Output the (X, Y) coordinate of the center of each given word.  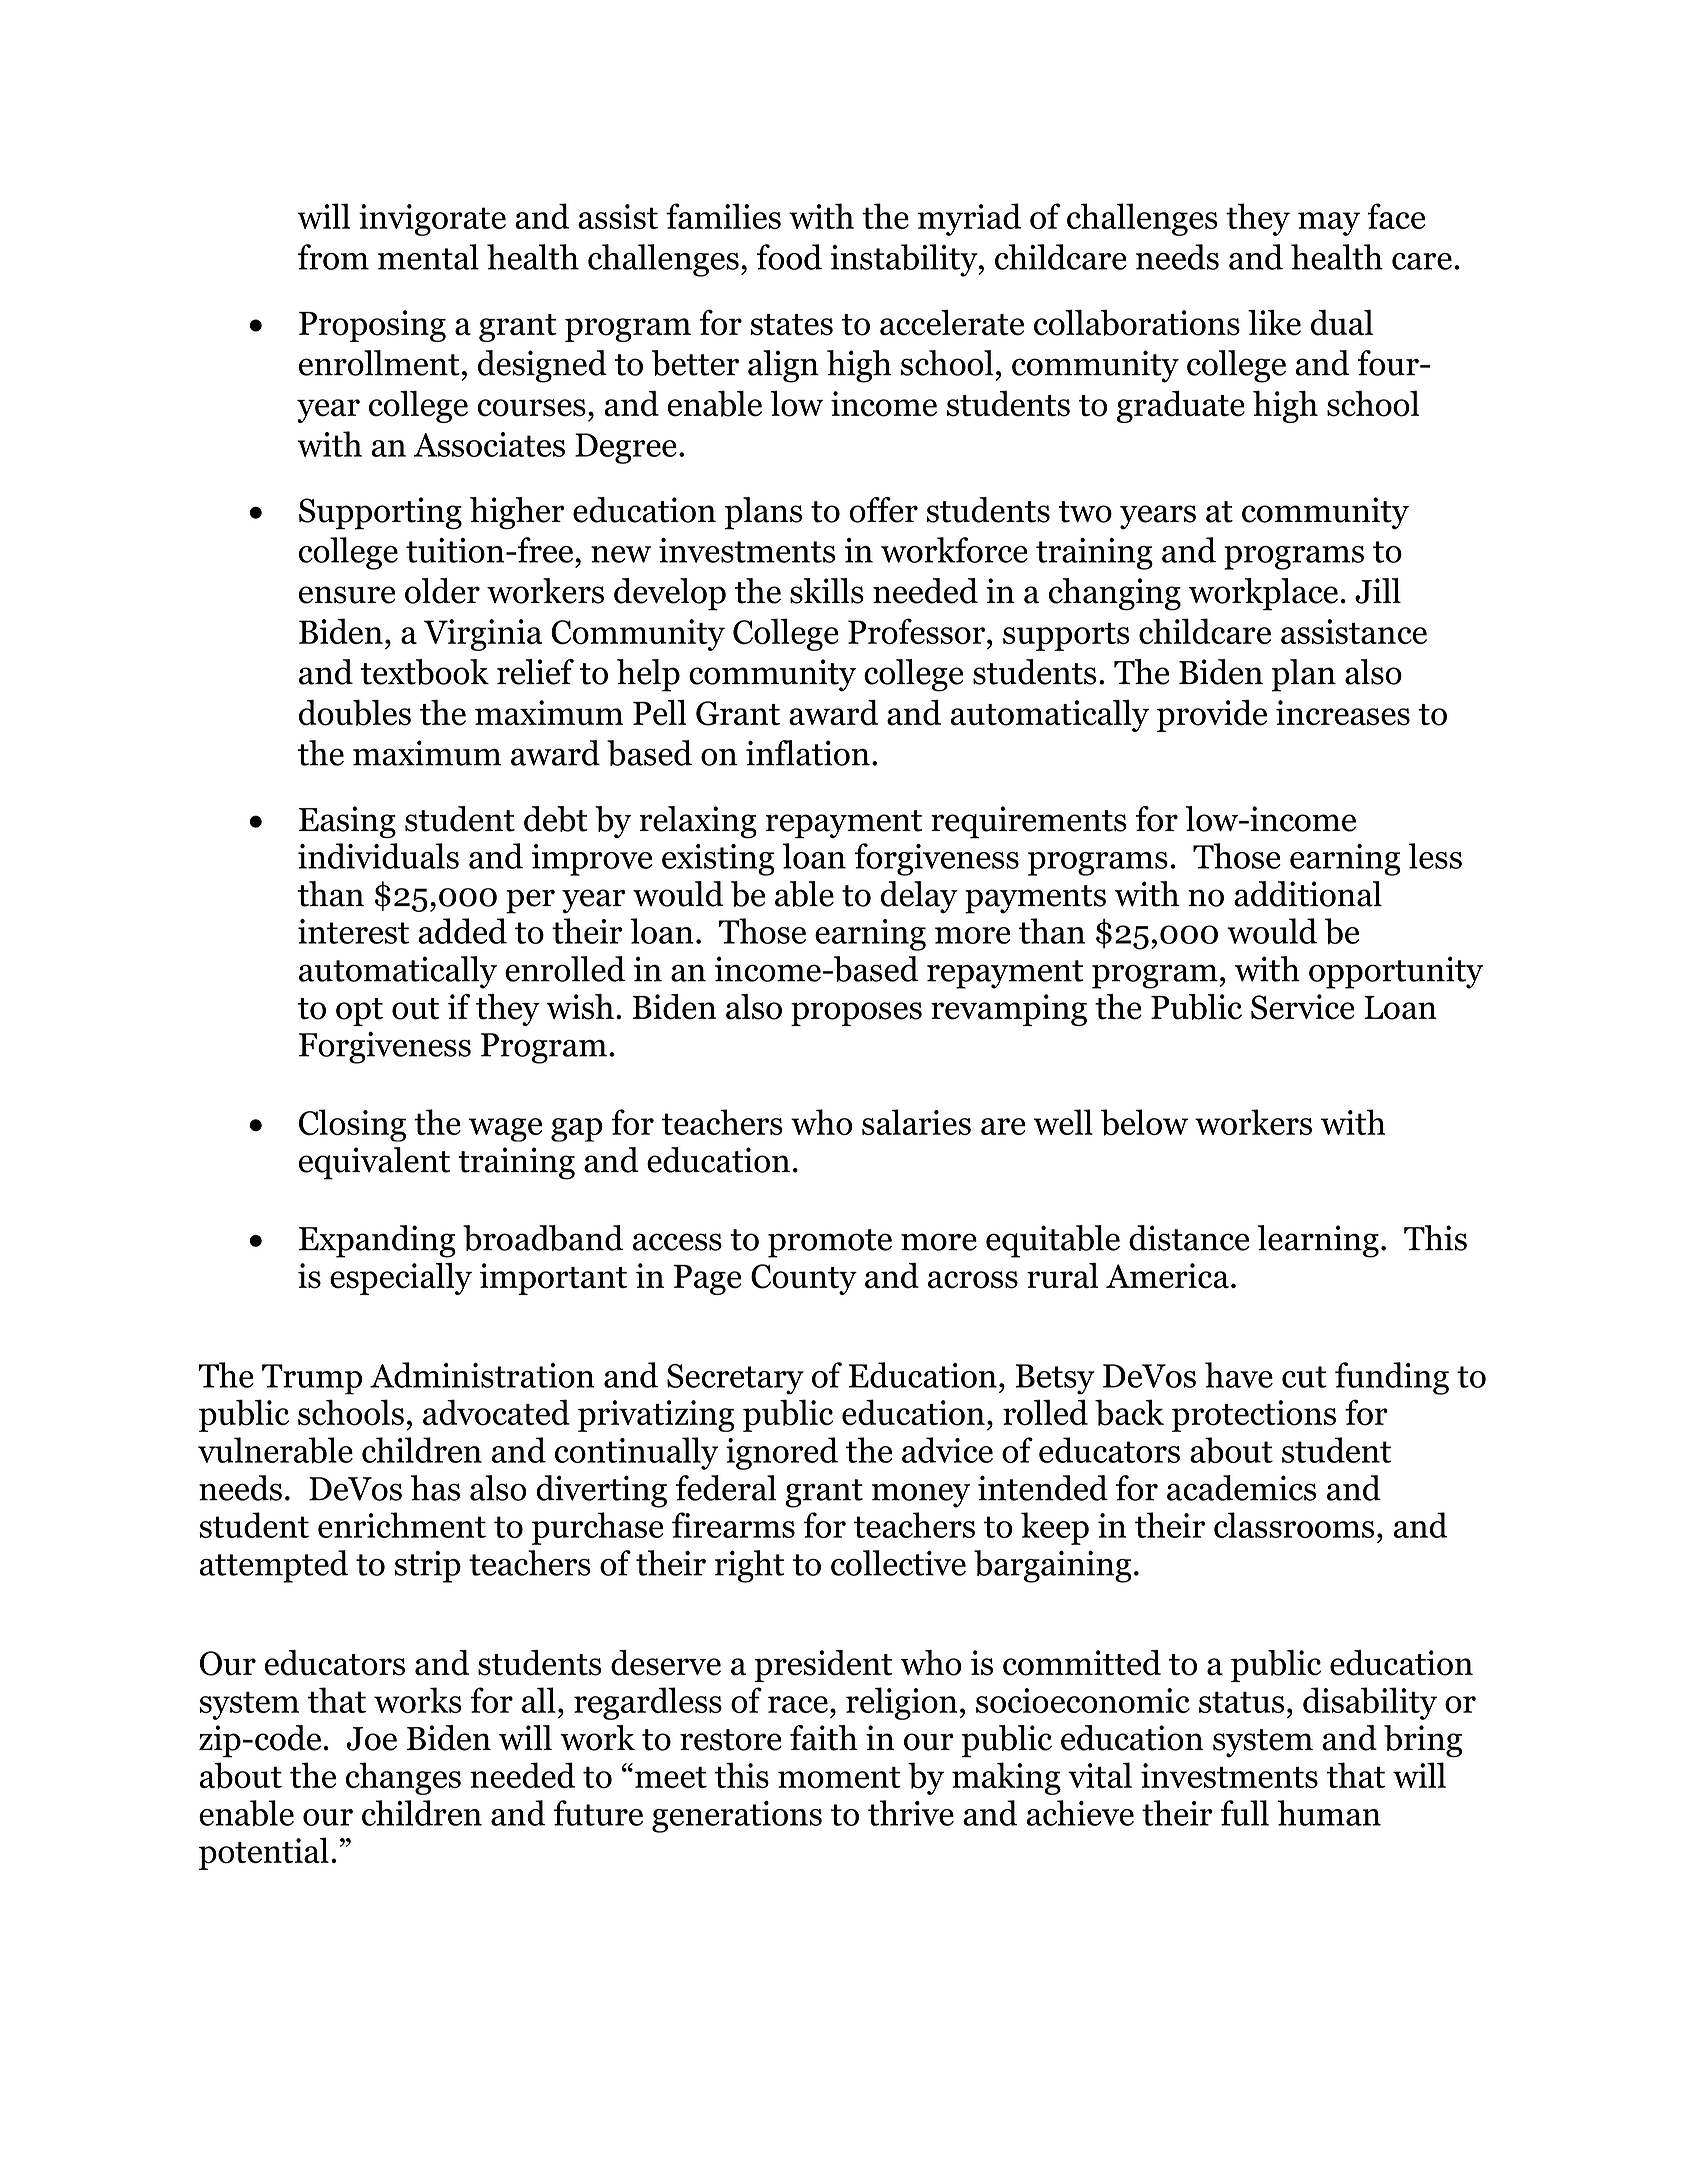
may (1329, 224)
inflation (808, 753)
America (1167, 1276)
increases (1343, 713)
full (1244, 1813)
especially (401, 1279)
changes (403, 1778)
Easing (347, 822)
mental (428, 257)
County (804, 1279)
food (789, 257)
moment (839, 1778)
